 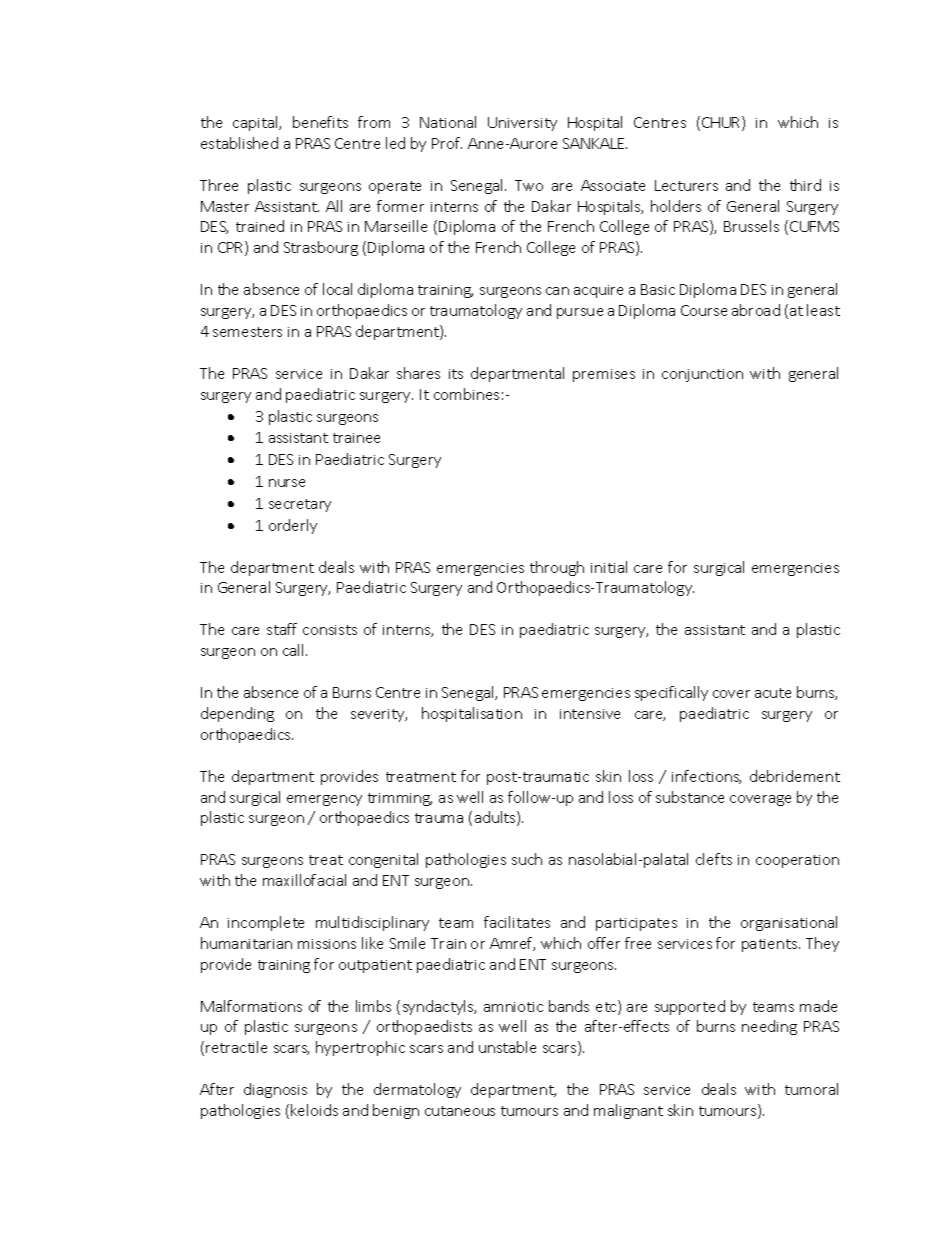 What do you see at coordinates (805, 185) in the screenshot?
I see `third` at bounding box center [805, 185].
